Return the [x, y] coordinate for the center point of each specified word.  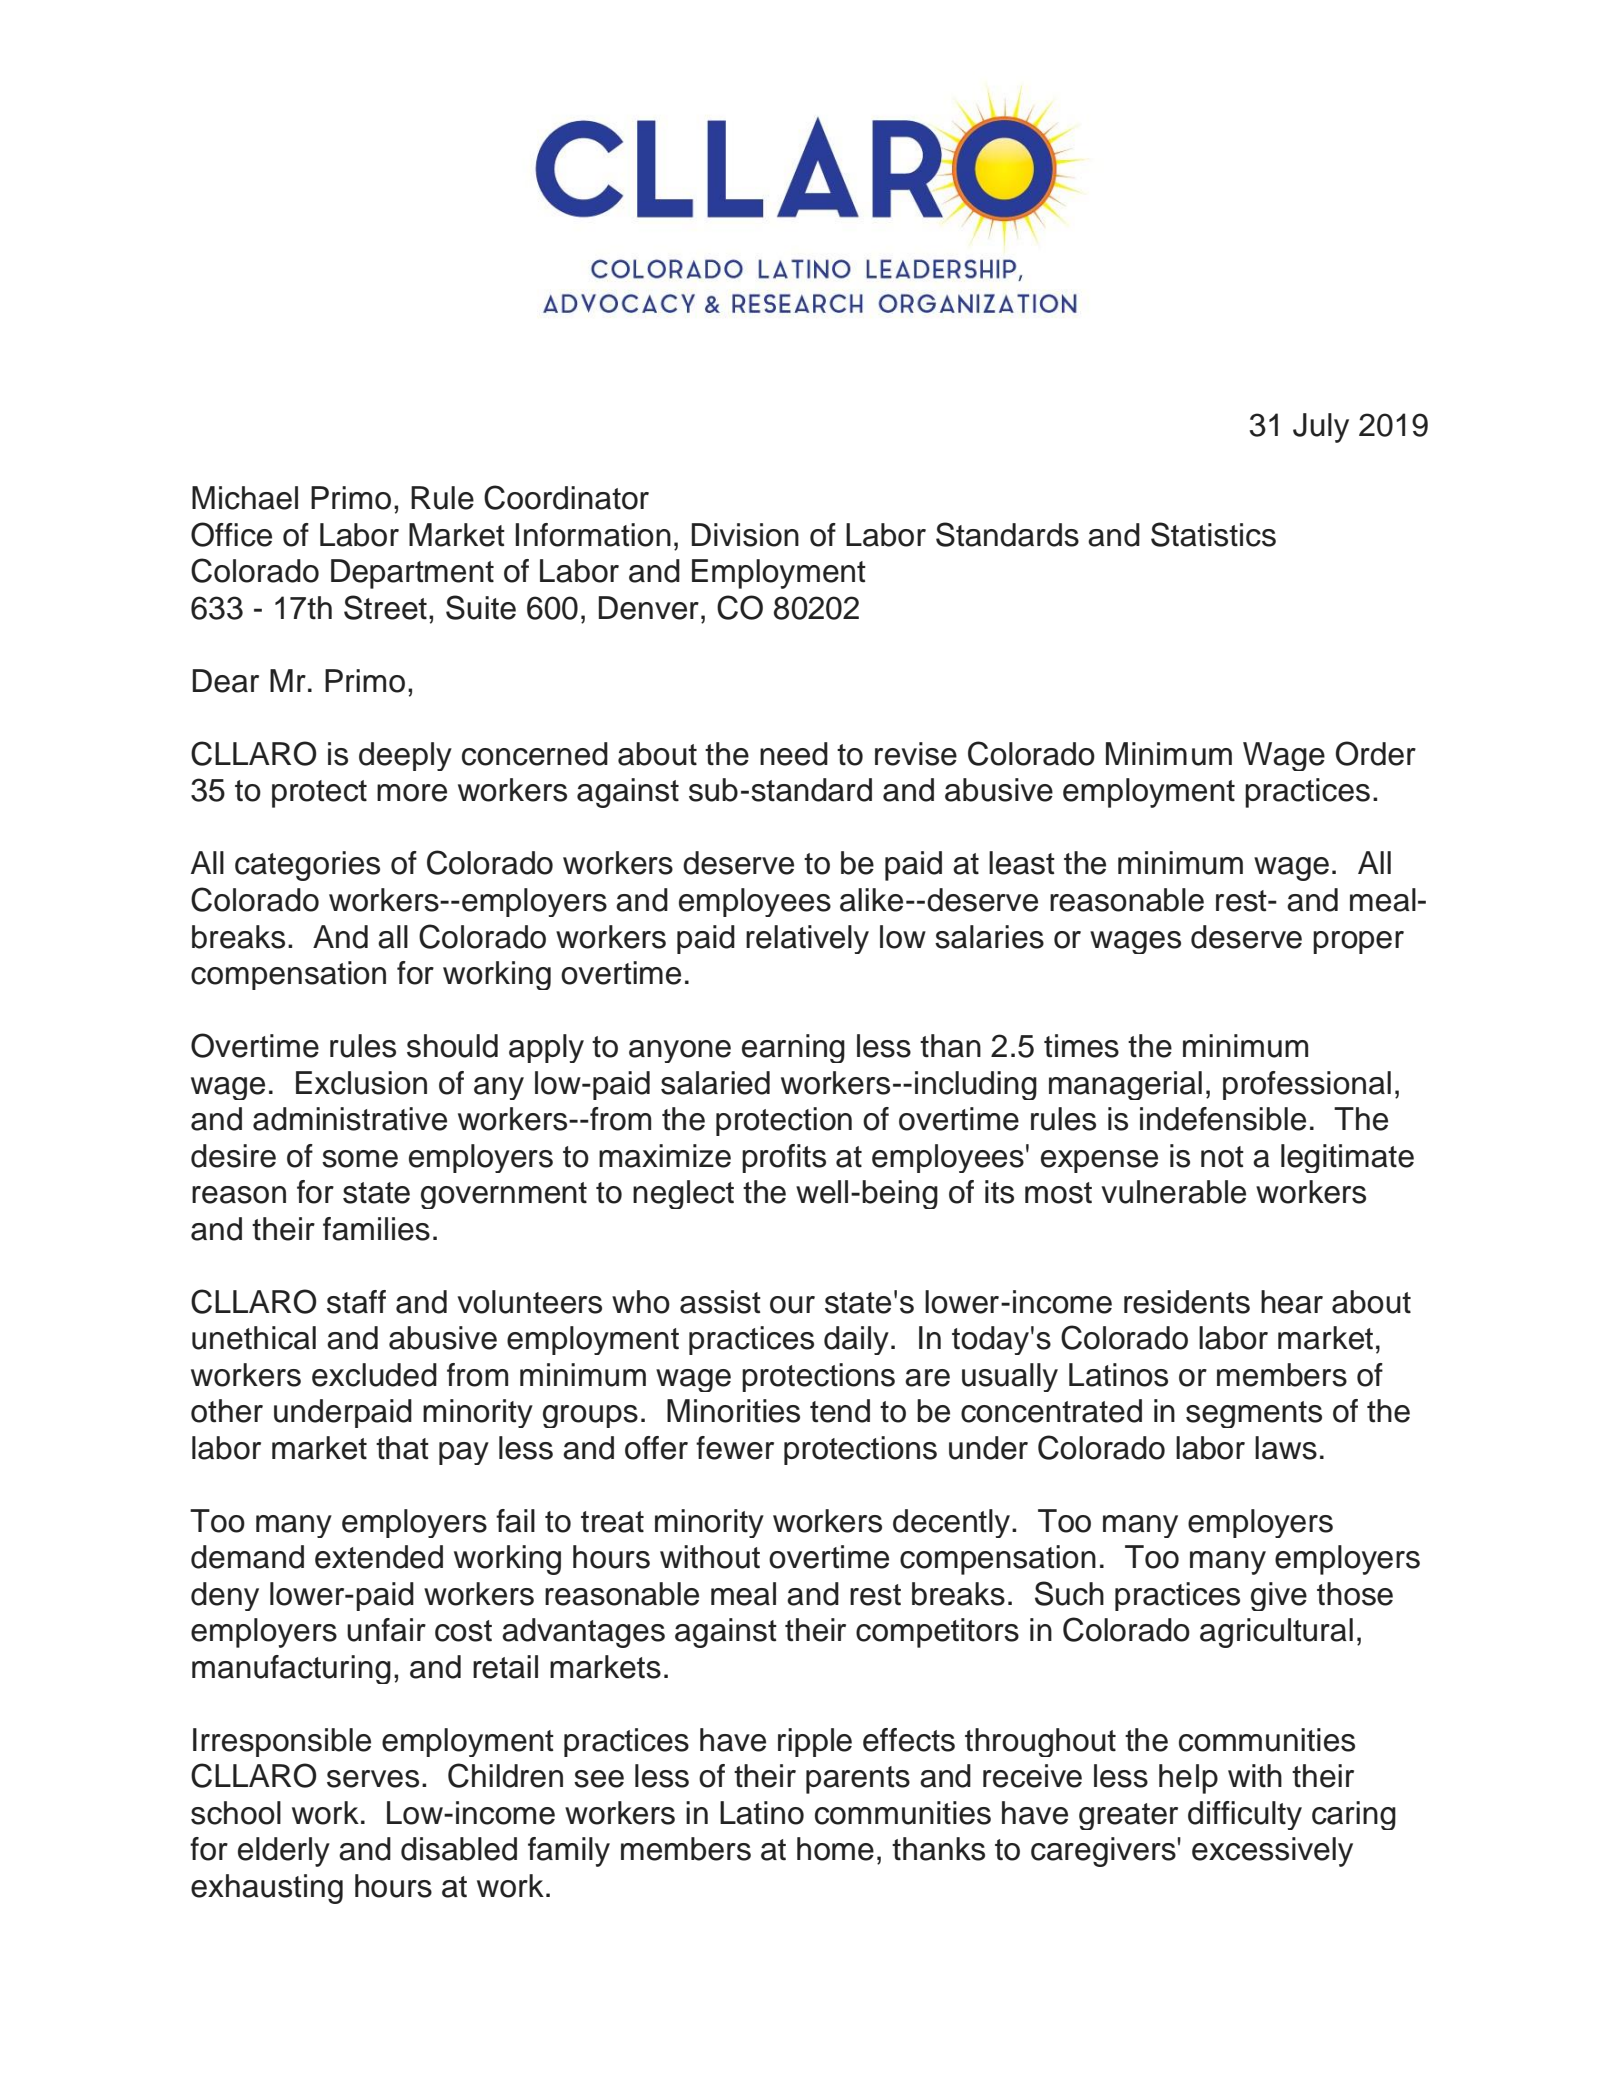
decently [951, 1523]
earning [793, 1048]
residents [1187, 1302]
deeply [405, 756]
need [794, 754]
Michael [245, 498]
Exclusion [361, 1083]
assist [720, 1302]
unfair [386, 1630]
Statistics [1213, 534]
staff [356, 1302]
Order [1376, 753]
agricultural [1276, 1633]
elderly [284, 1852]
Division [745, 535]
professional [1307, 1085]
